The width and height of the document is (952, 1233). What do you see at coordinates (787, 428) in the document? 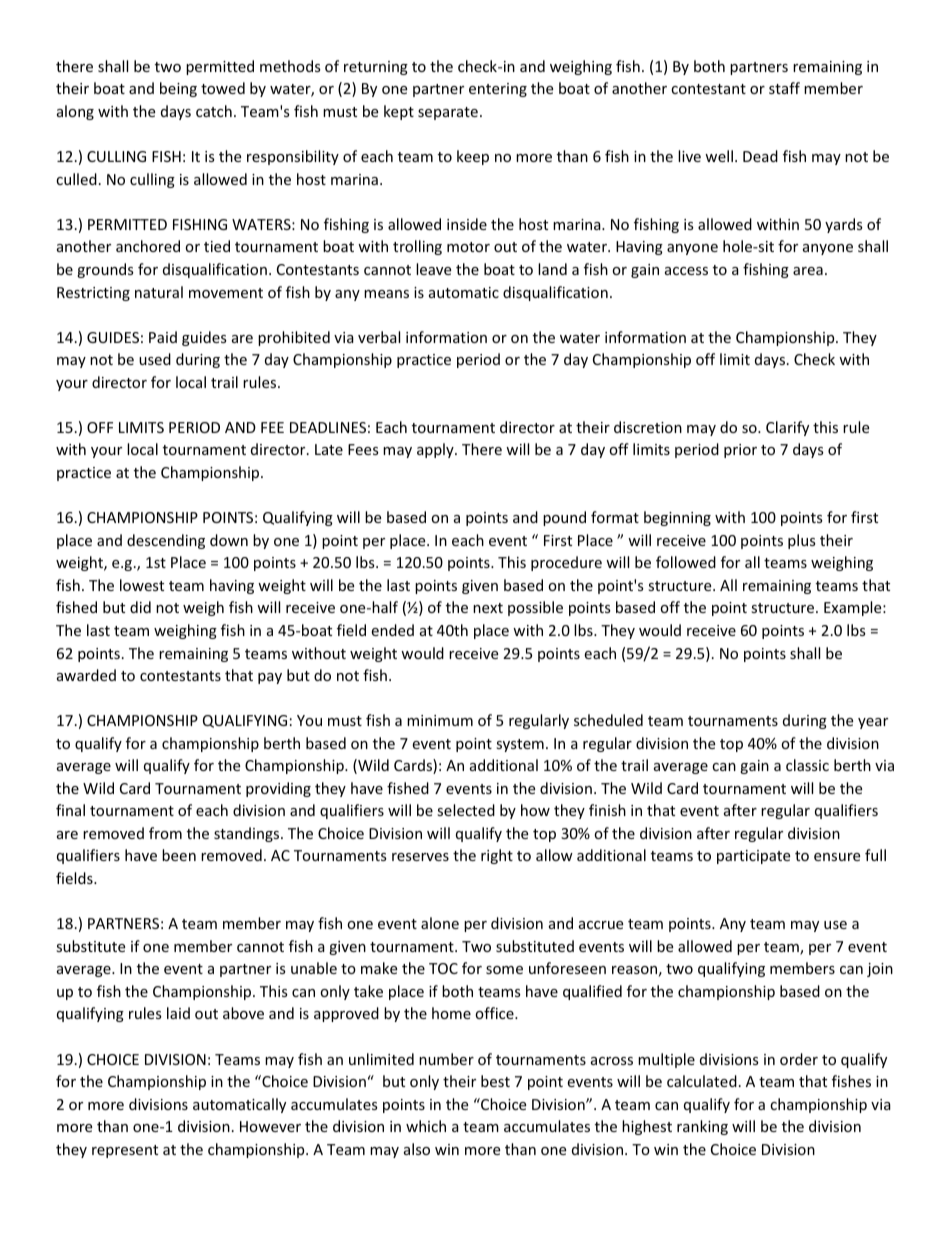
I see `Clarify` at bounding box center [787, 428].
